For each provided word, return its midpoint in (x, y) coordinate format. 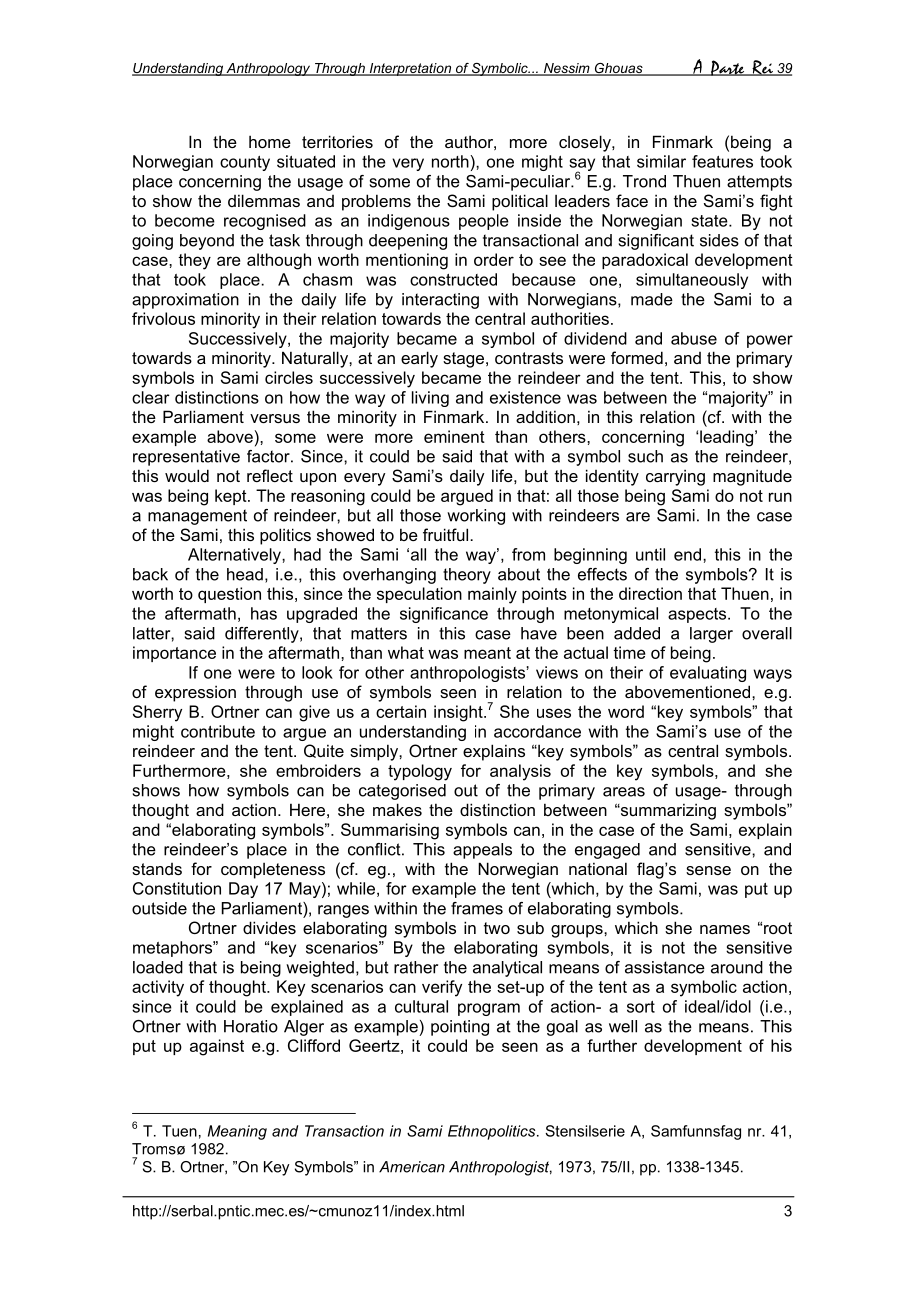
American (412, 1167)
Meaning (237, 1132)
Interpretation (410, 69)
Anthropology (268, 69)
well (623, 1026)
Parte (727, 68)
